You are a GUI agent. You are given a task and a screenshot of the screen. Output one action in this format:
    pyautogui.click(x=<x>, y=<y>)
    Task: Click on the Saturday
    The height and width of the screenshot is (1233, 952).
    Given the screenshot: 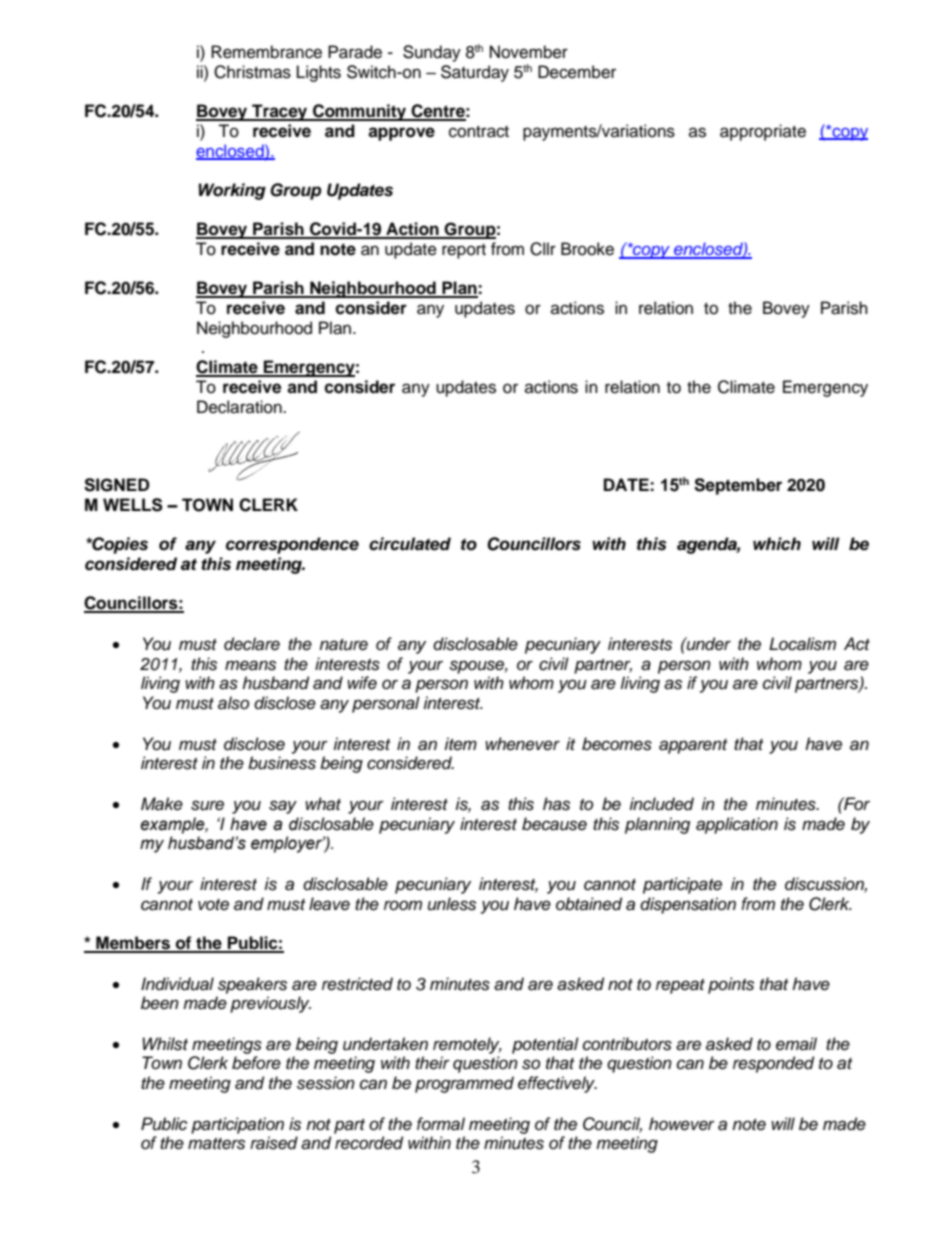 What is the action you would take?
    pyautogui.click(x=475, y=73)
